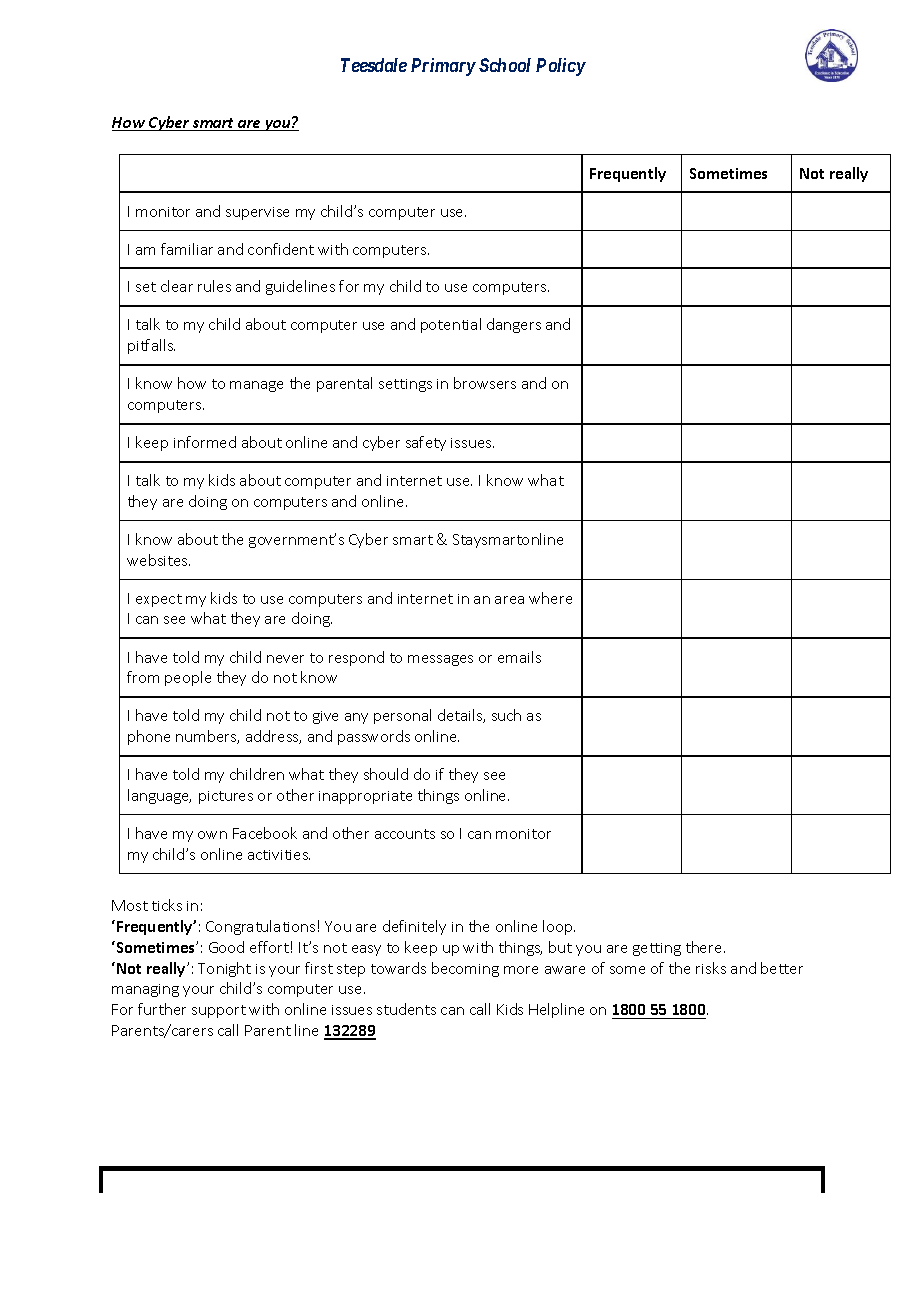  What do you see at coordinates (443, 67) in the document?
I see `Primary` at bounding box center [443, 67].
